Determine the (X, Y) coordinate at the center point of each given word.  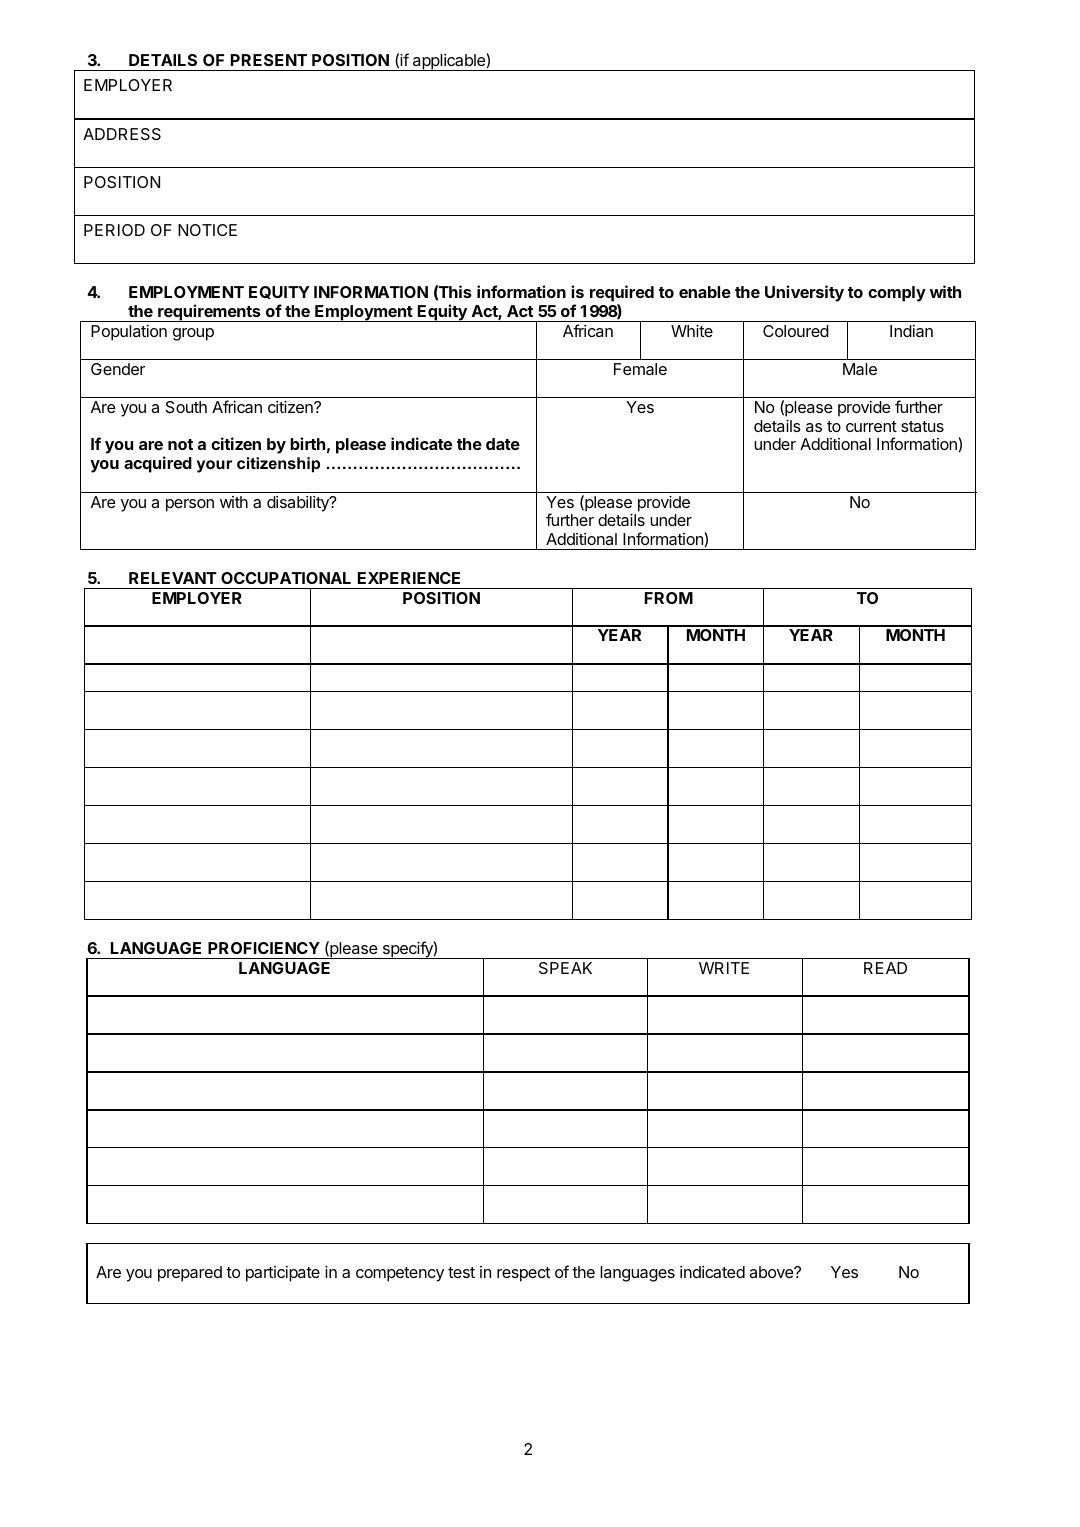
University (804, 293)
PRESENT (269, 60)
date (503, 444)
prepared (190, 1274)
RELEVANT (173, 578)
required (622, 293)
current (871, 426)
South (186, 407)
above (772, 1272)
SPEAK (565, 968)
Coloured (796, 331)
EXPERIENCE (409, 578)
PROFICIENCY (264, 948)
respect (523, 1274)
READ (885, 968)
